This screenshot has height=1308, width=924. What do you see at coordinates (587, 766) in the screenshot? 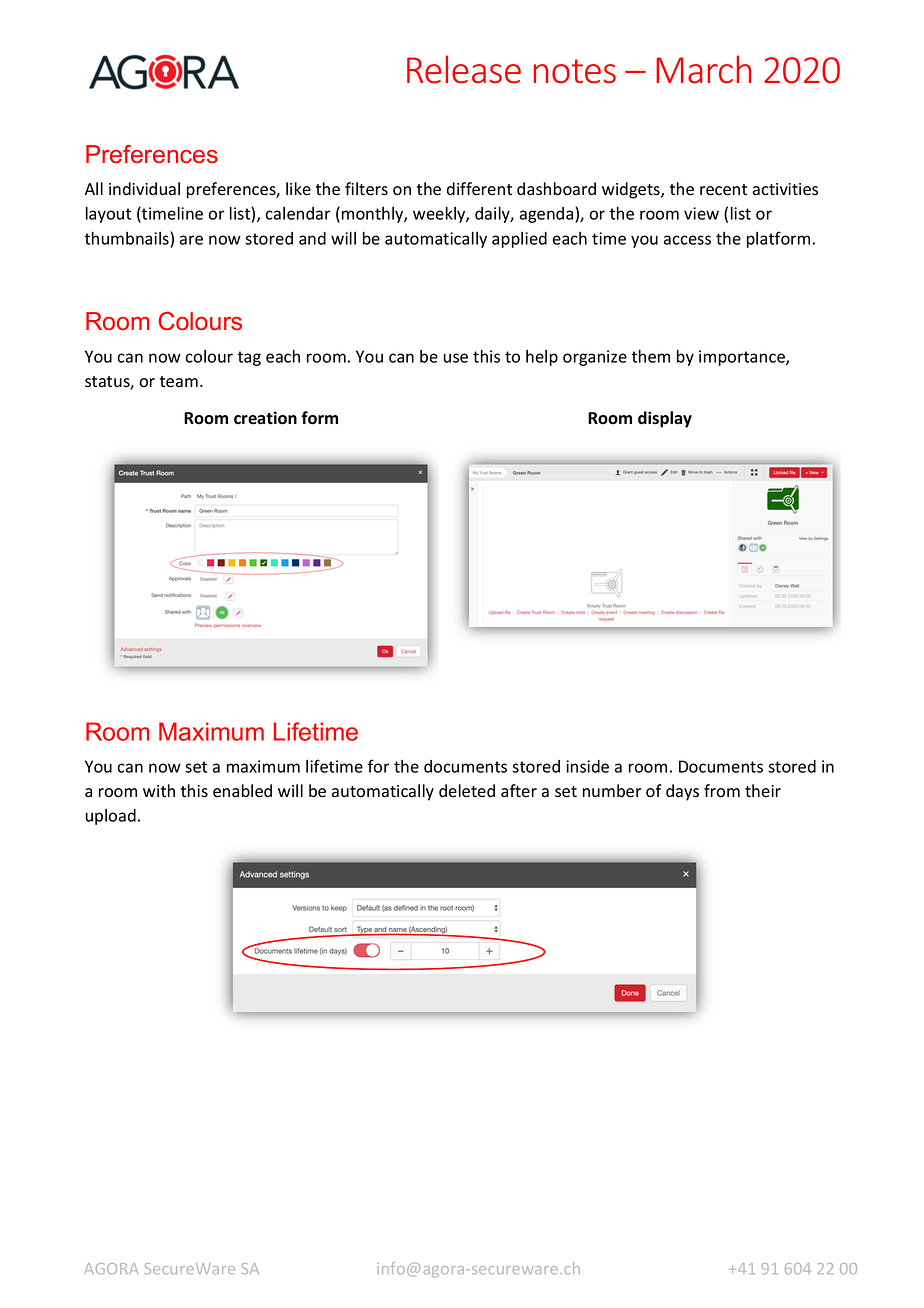
I see `inside` at bounding box center [587, 766].
